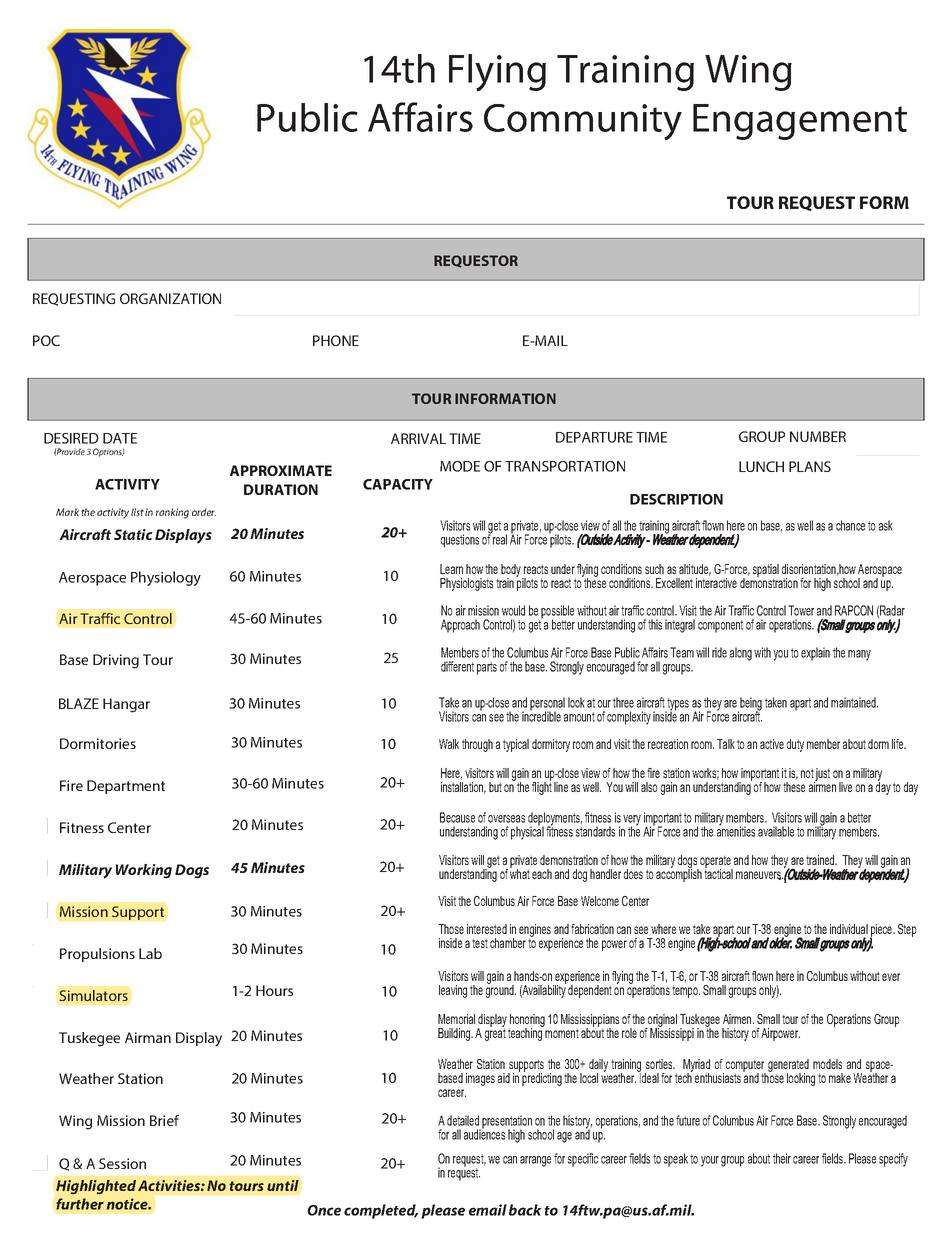  Describe the element at coordinates (849, 929) in the document. I see `individual` at that location.
